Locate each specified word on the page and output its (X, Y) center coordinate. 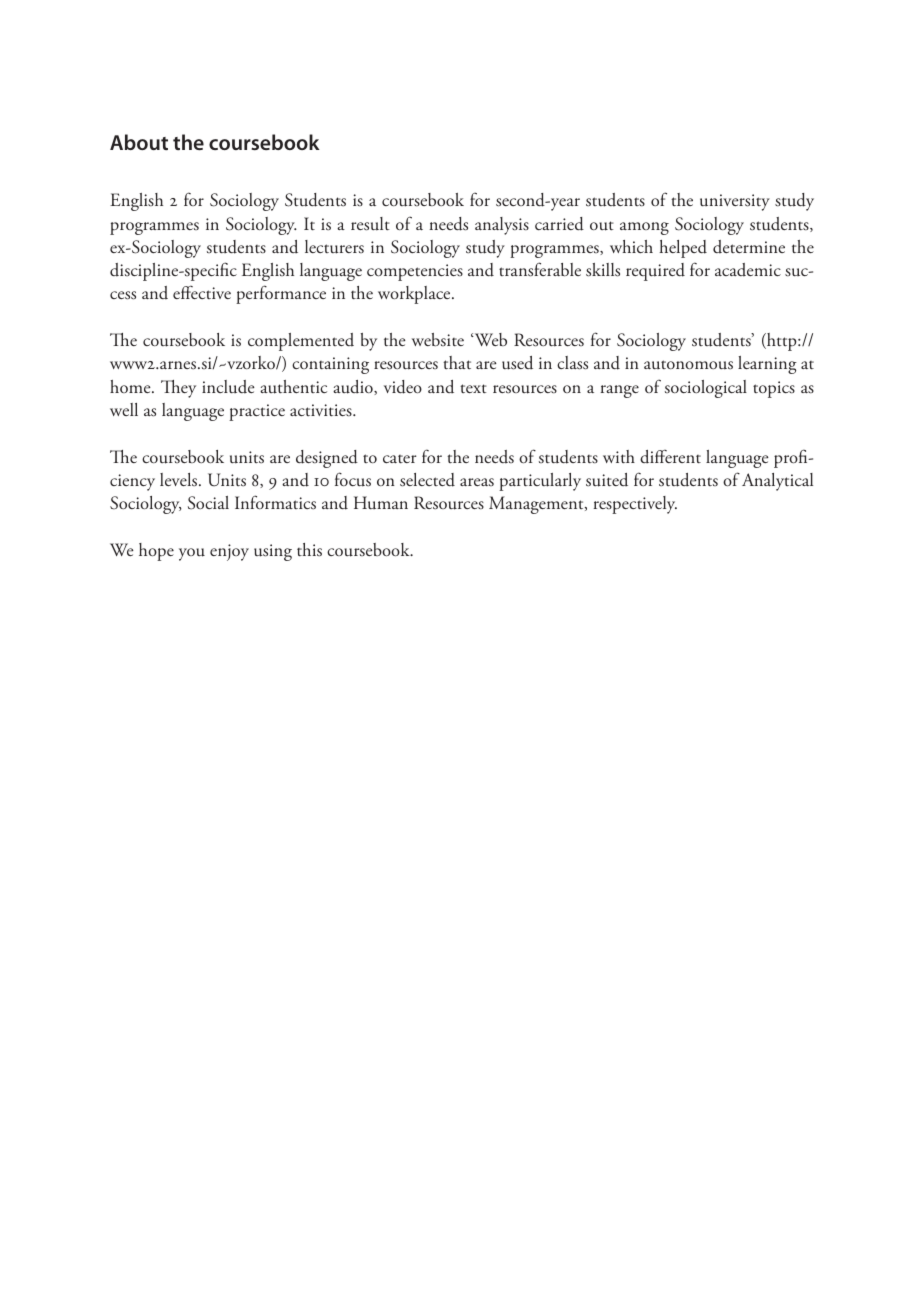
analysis (502, 226)
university (735, 202)
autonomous (688, 365)
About (139, 142)
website (438, 340)
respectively (635, 505)
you (192, 554)
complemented (301, 342)
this (309, 550)
